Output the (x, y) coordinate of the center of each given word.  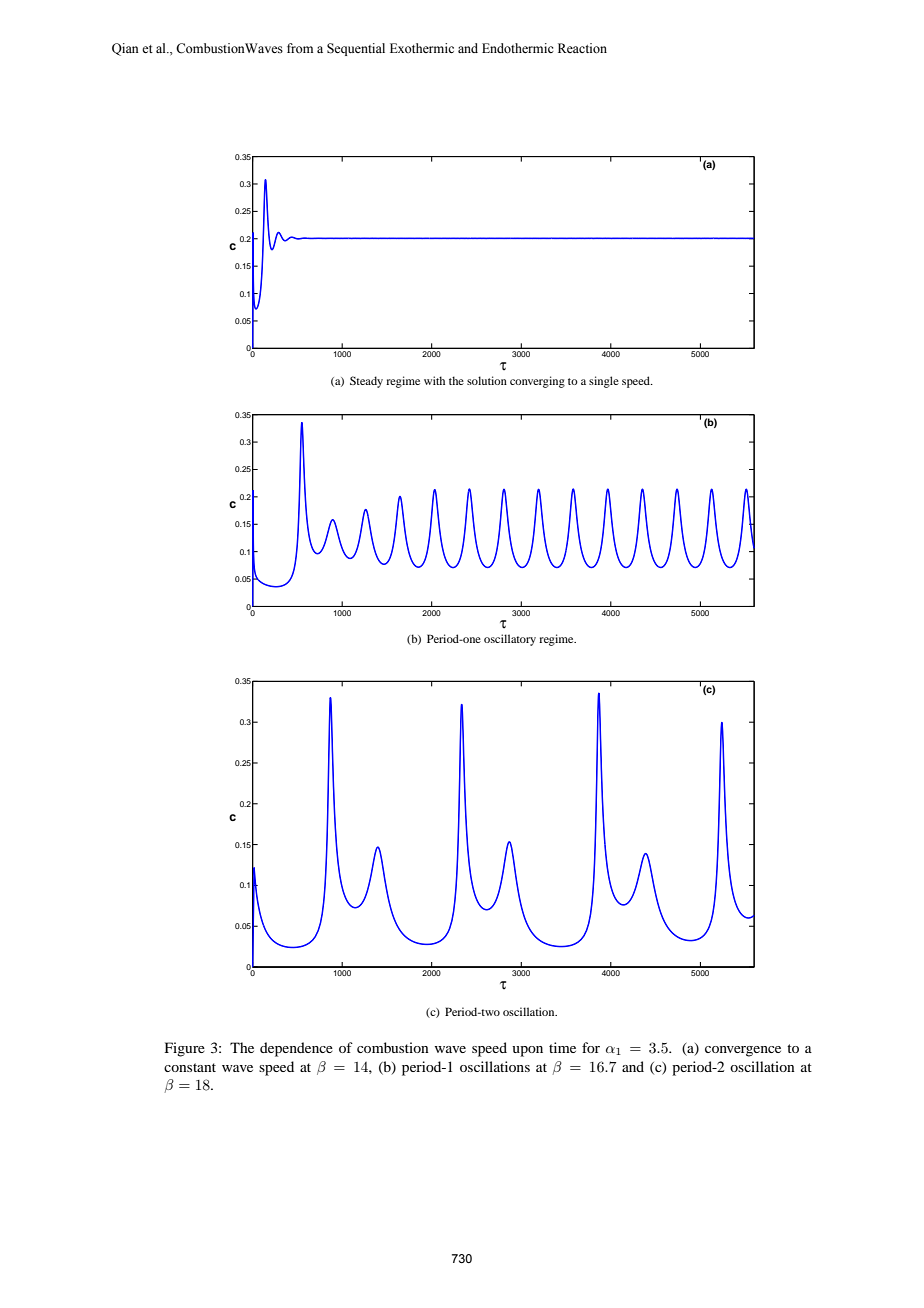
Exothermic (422, 48)
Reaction (582, 48)
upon (527, 1051)
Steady (366, 382)
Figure (185, 1049)
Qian (125, 49)
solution (487, 380)
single (604, 382)
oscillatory (510, 640)
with (434, 380)
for (591, 1047)
